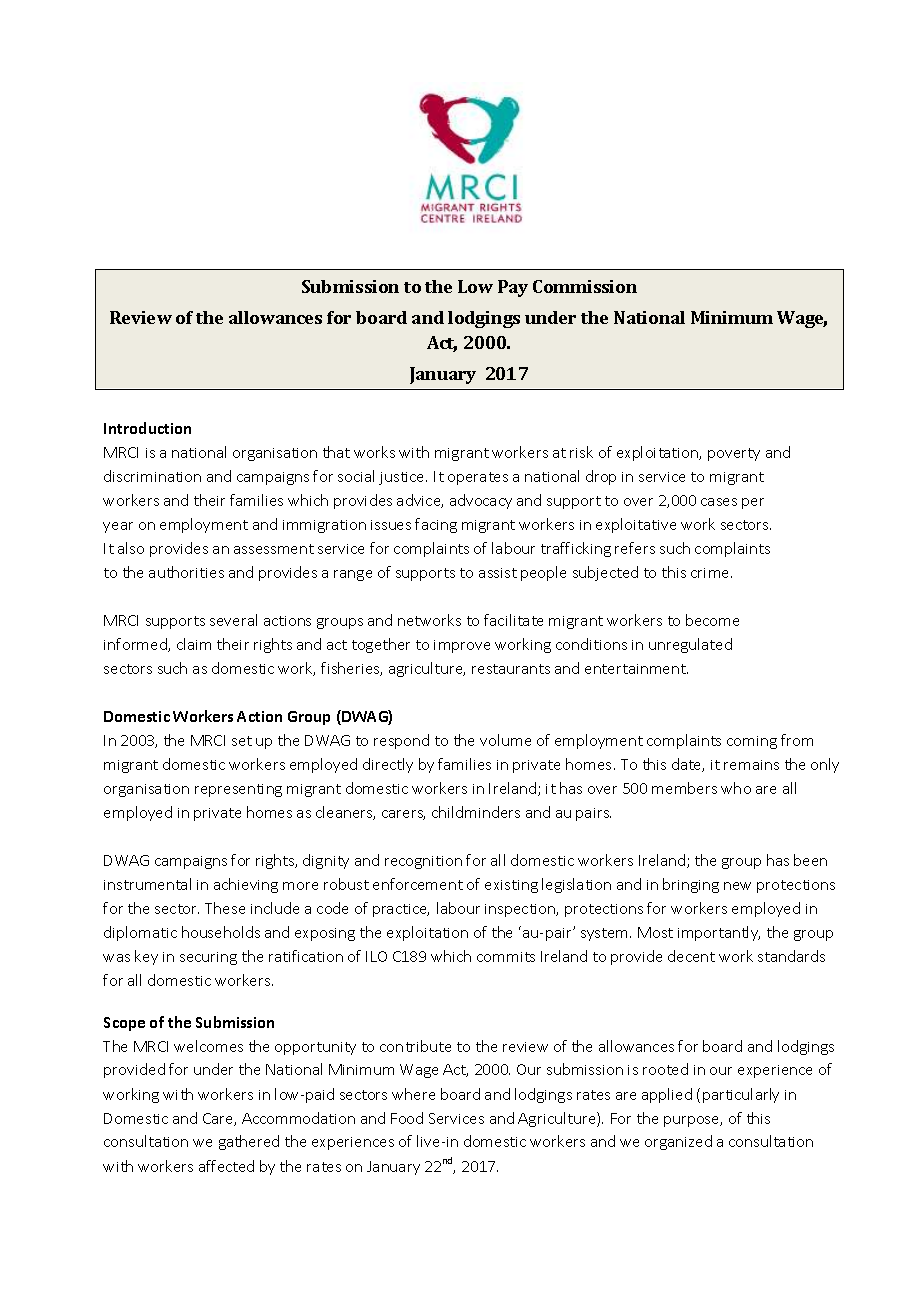  What do you see at coordinates (242, 741) in the screenshot?
I see `set` at bounding box center [242, 741].
